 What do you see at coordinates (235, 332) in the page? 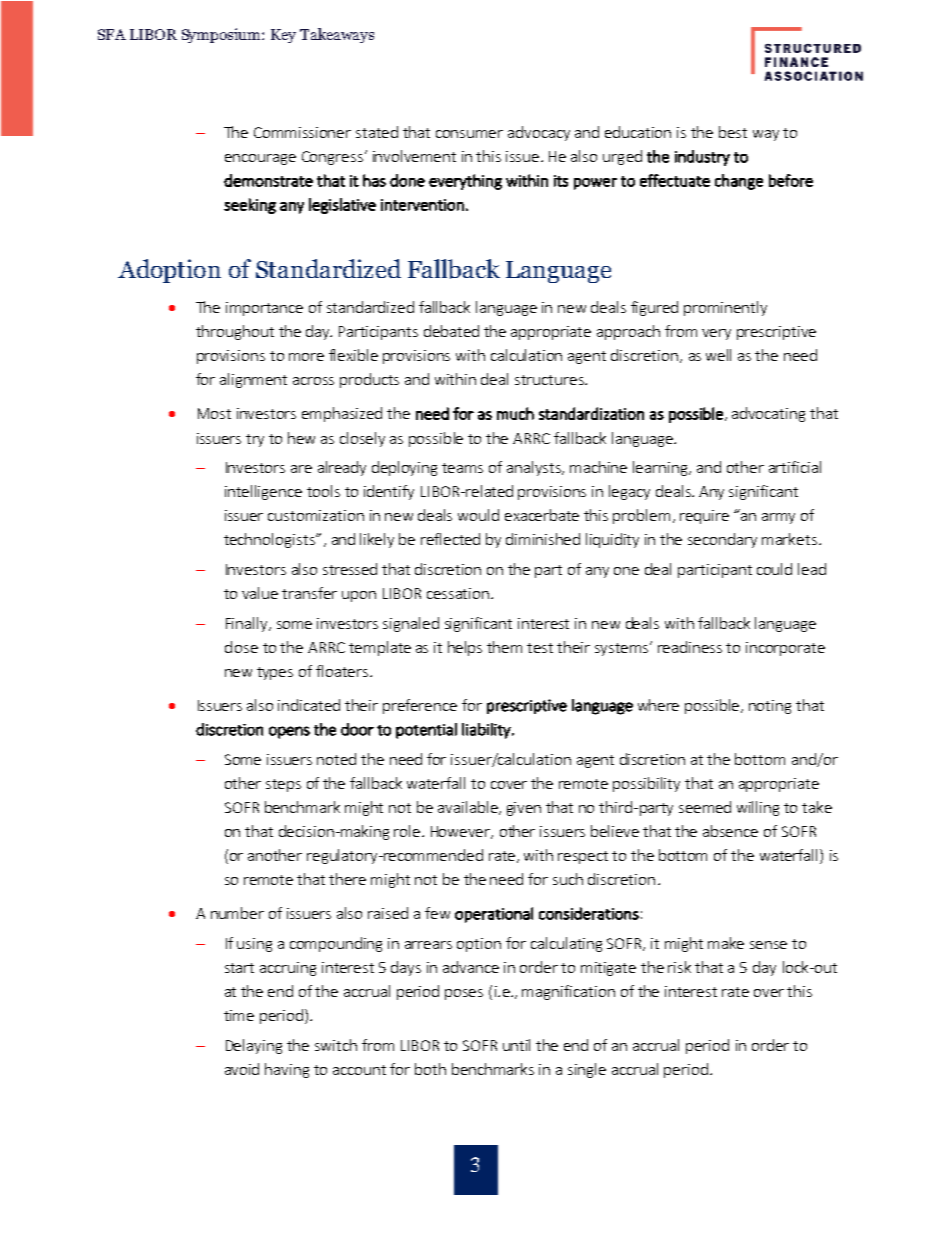
I see `throughout` at bounding box center [235, 332].
